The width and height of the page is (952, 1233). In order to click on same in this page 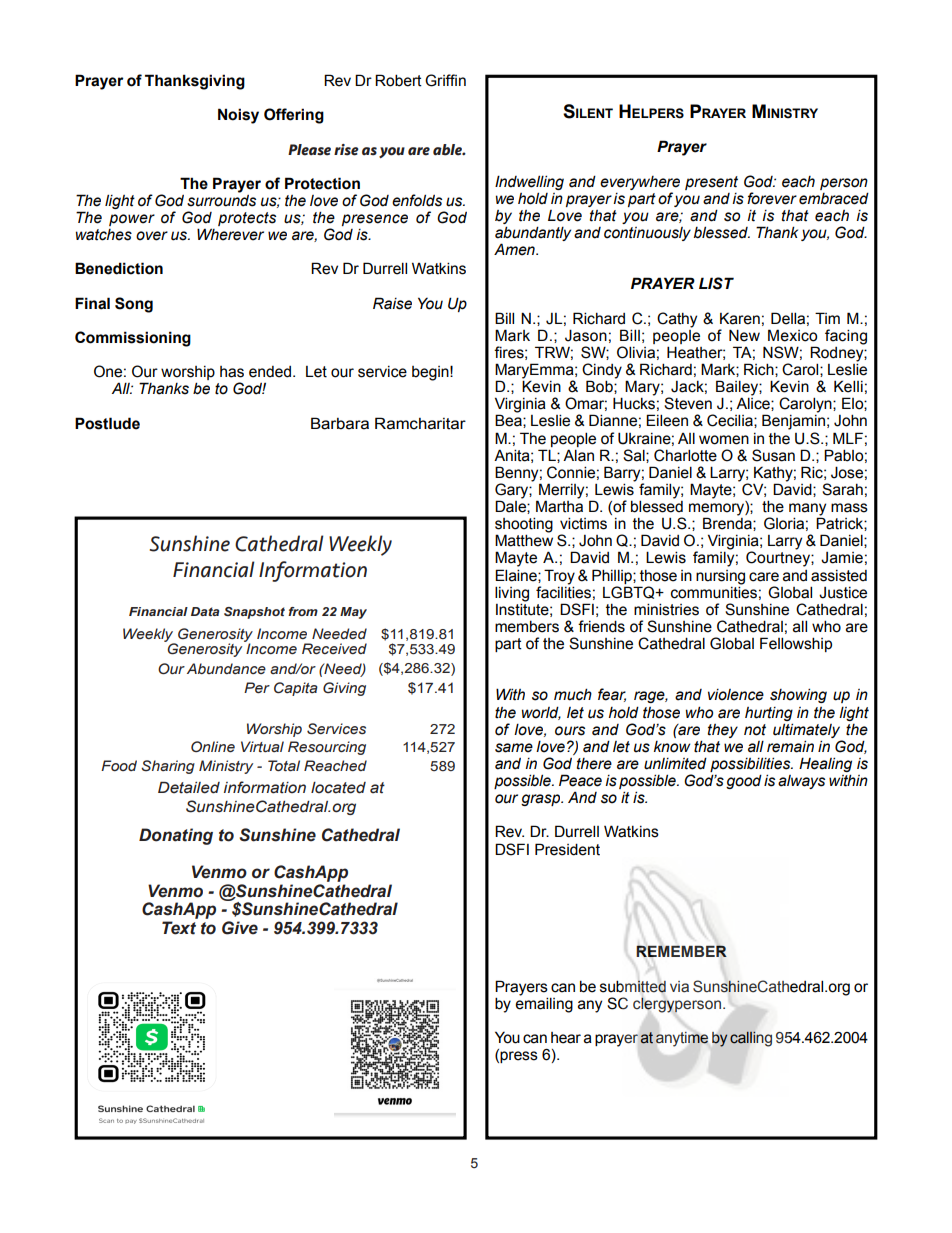, I will do `click(514, 748)`.
